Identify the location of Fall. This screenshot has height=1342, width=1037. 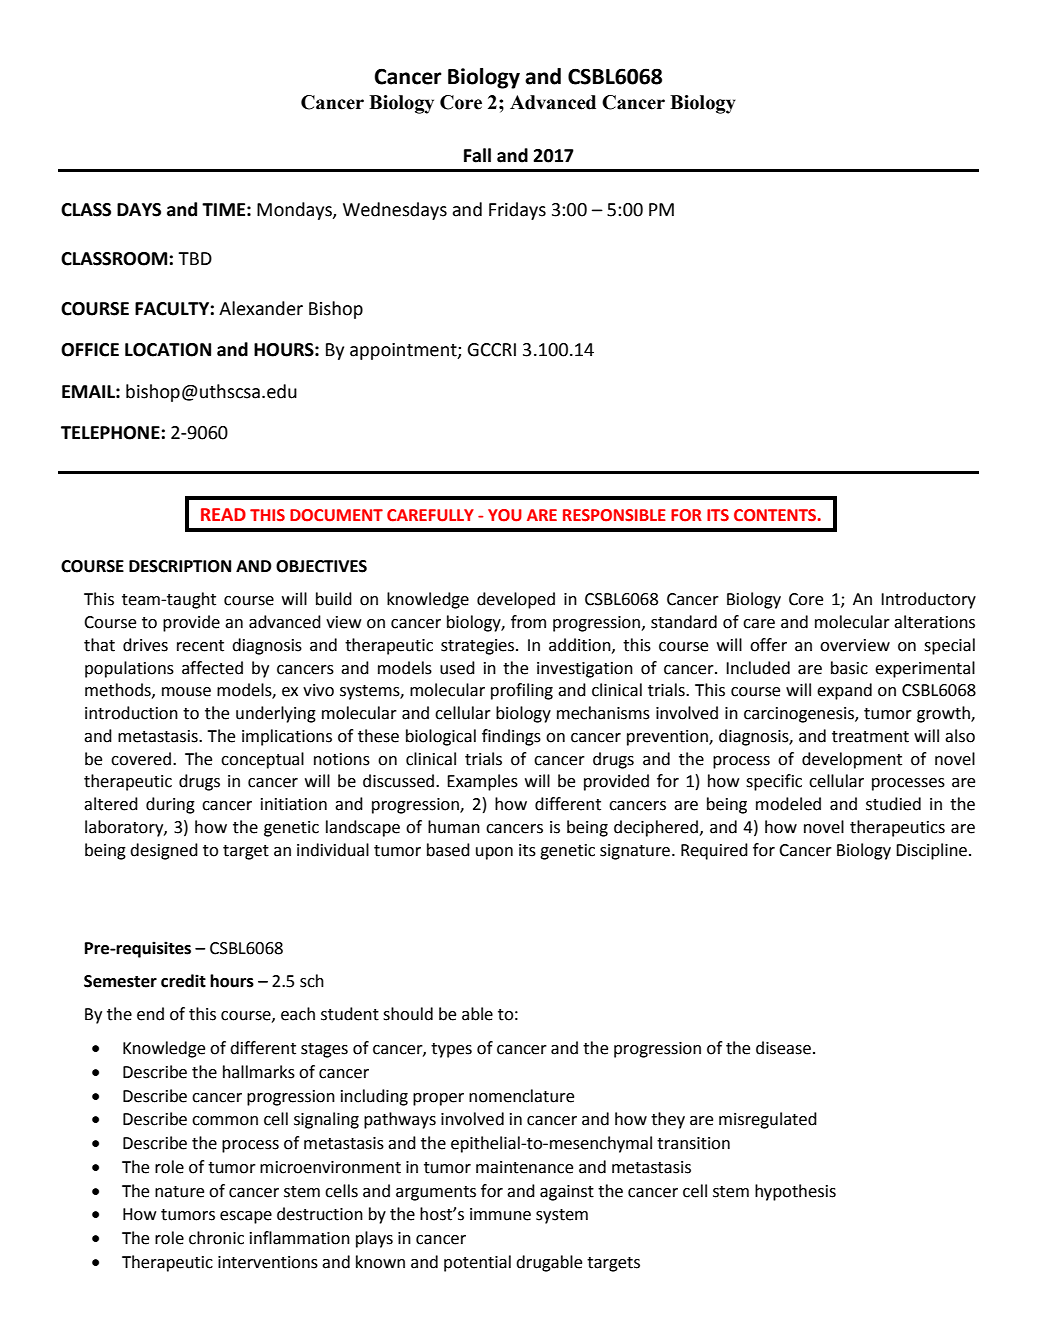
(477, 155).
